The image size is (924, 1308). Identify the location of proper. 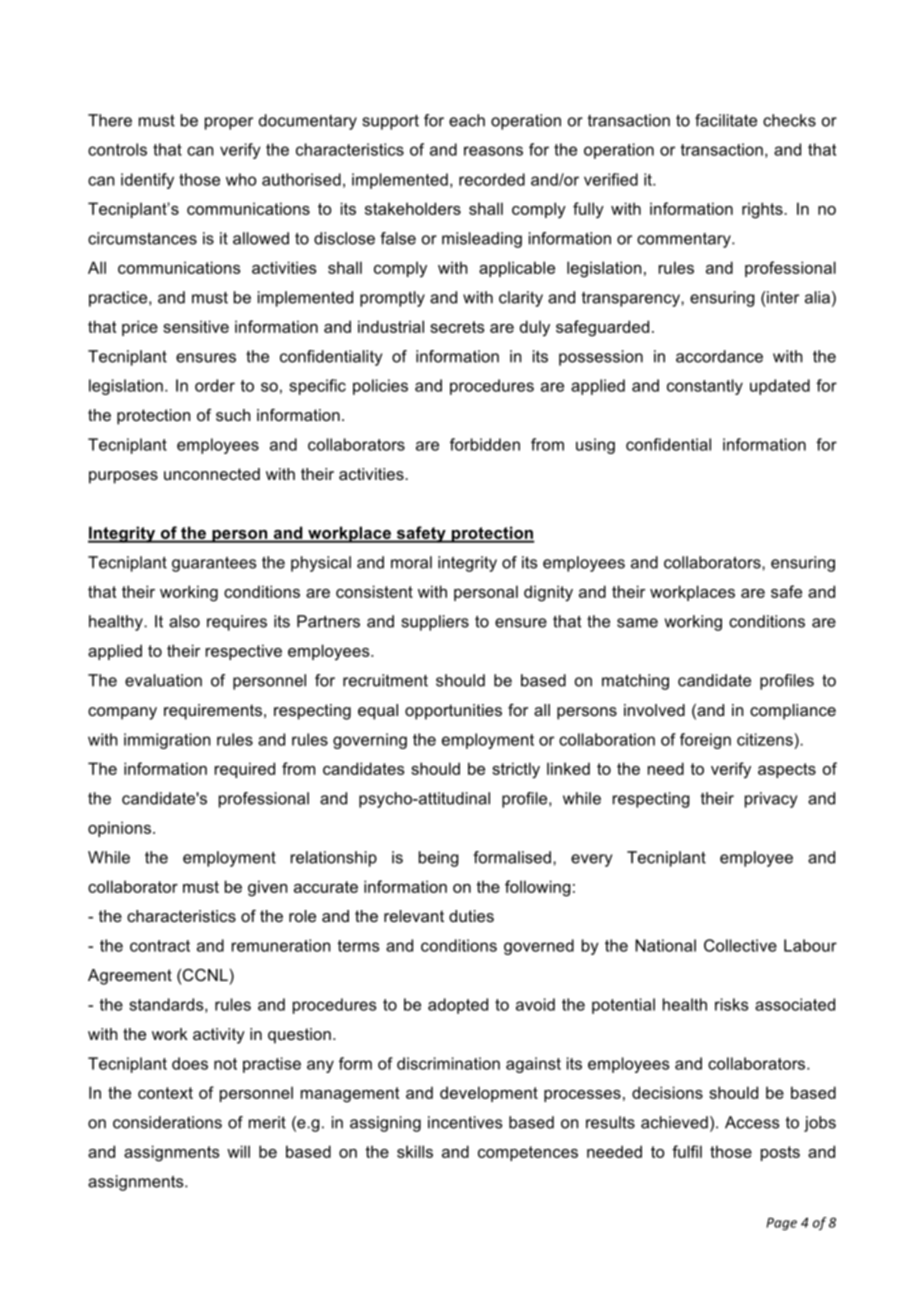
(229, 123).
